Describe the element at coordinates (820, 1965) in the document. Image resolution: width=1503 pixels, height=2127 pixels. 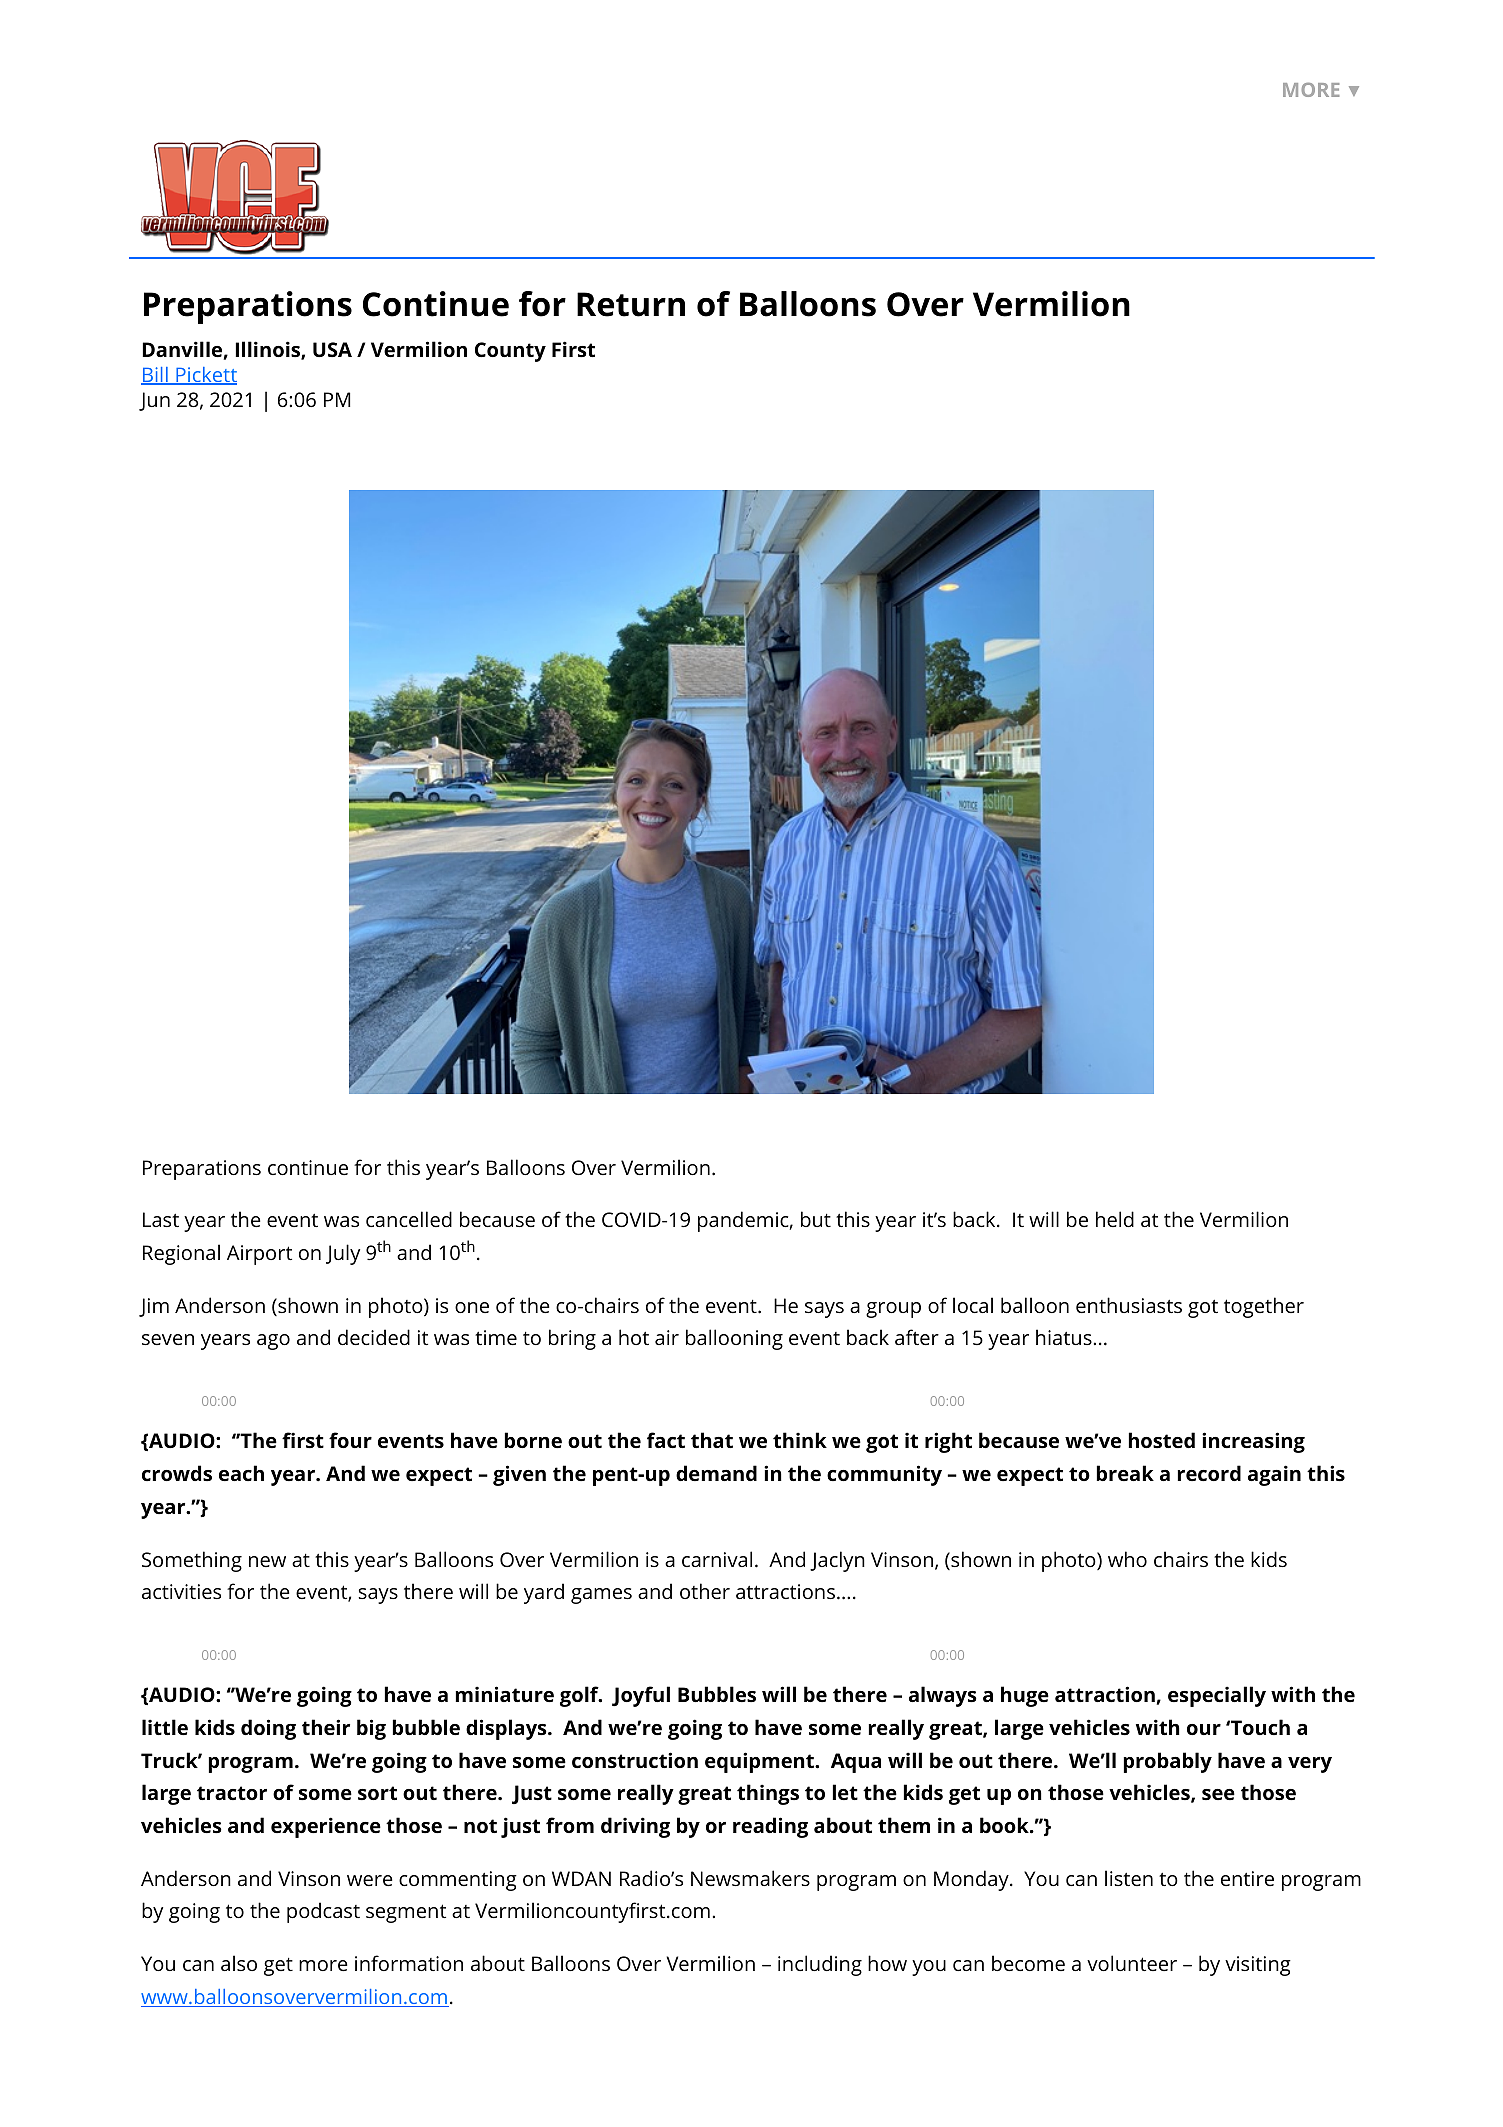
I see `including` at that location.
